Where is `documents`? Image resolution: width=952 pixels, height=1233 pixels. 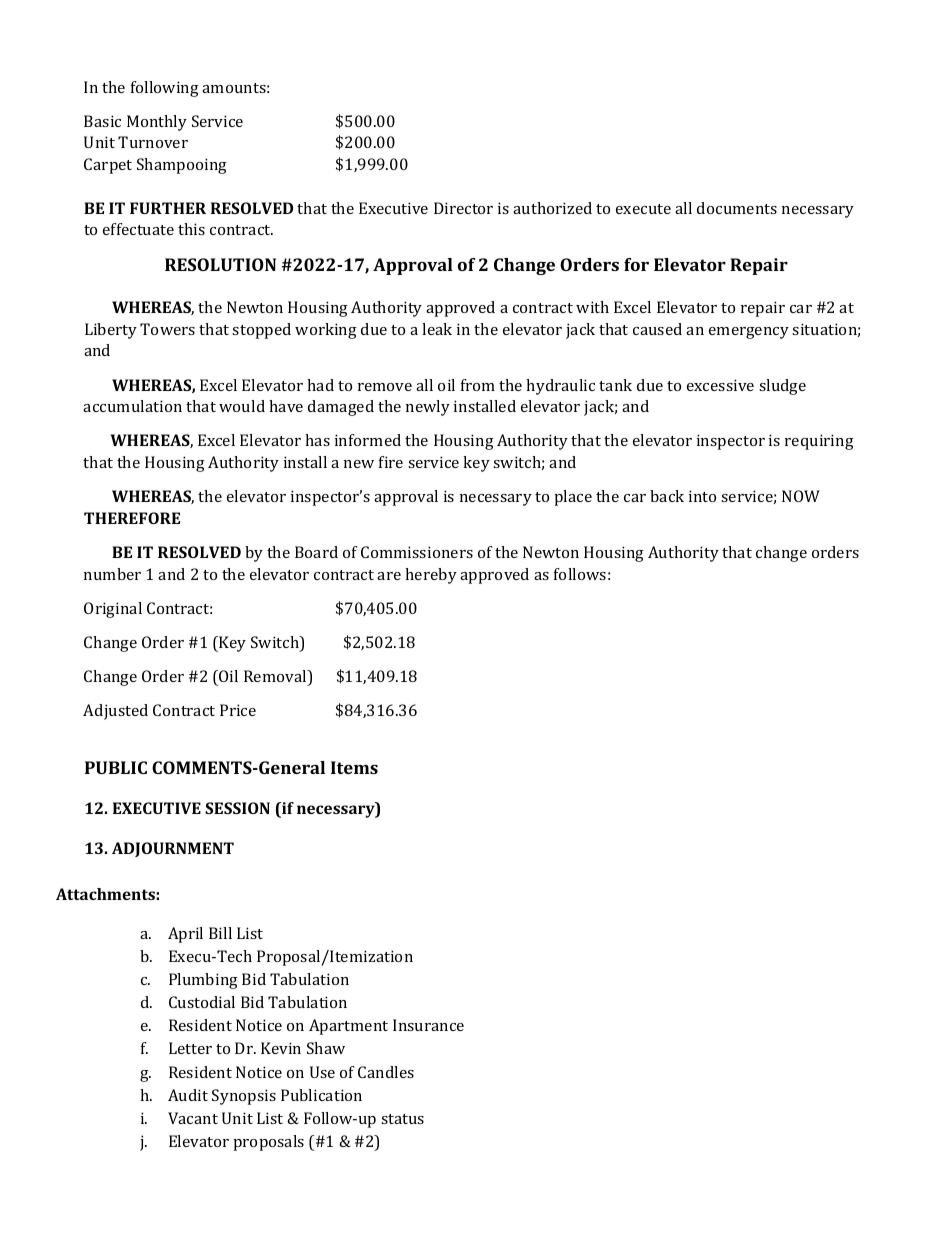
documents is located at coordinates (737, 208).
